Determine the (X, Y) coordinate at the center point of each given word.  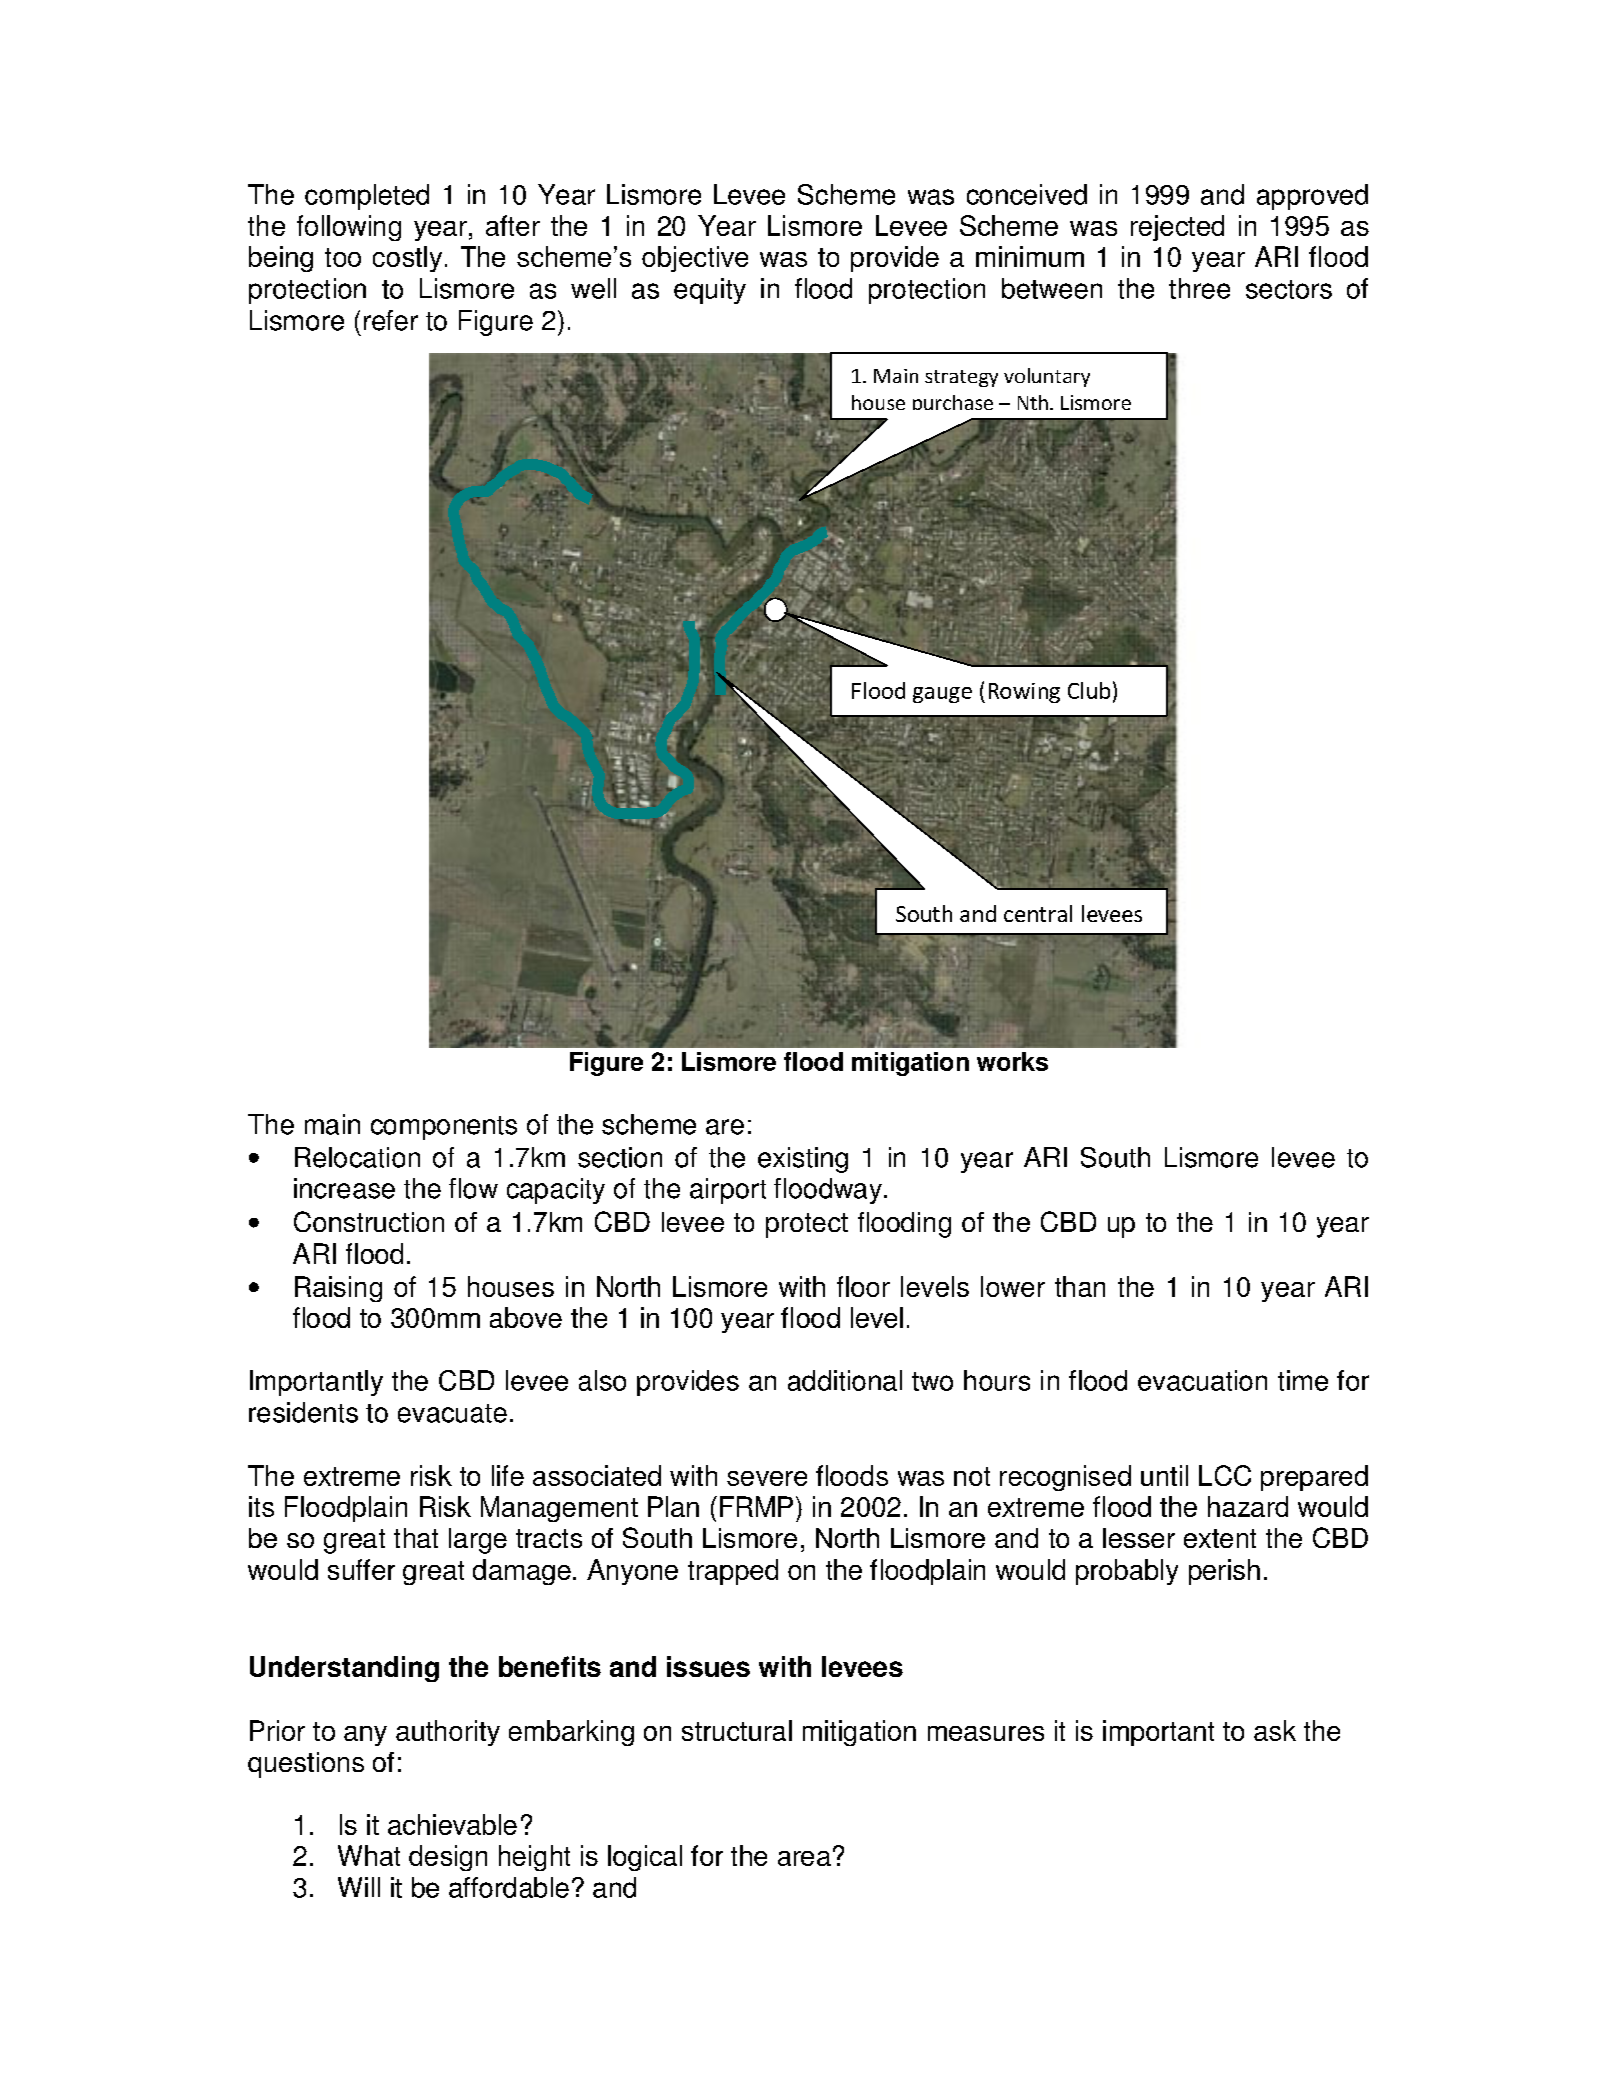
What (369, 1855)
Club (1089, 690)
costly (407, 259)
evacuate (452, 1413)
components (444, 1128)
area (804, 1858)
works (1012, 1061)
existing (803, 1160)
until (1164, 1475)
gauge (942, 695)
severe (767, 1478)
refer (391, 320)
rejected (1177, 228)
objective (695, 259)
